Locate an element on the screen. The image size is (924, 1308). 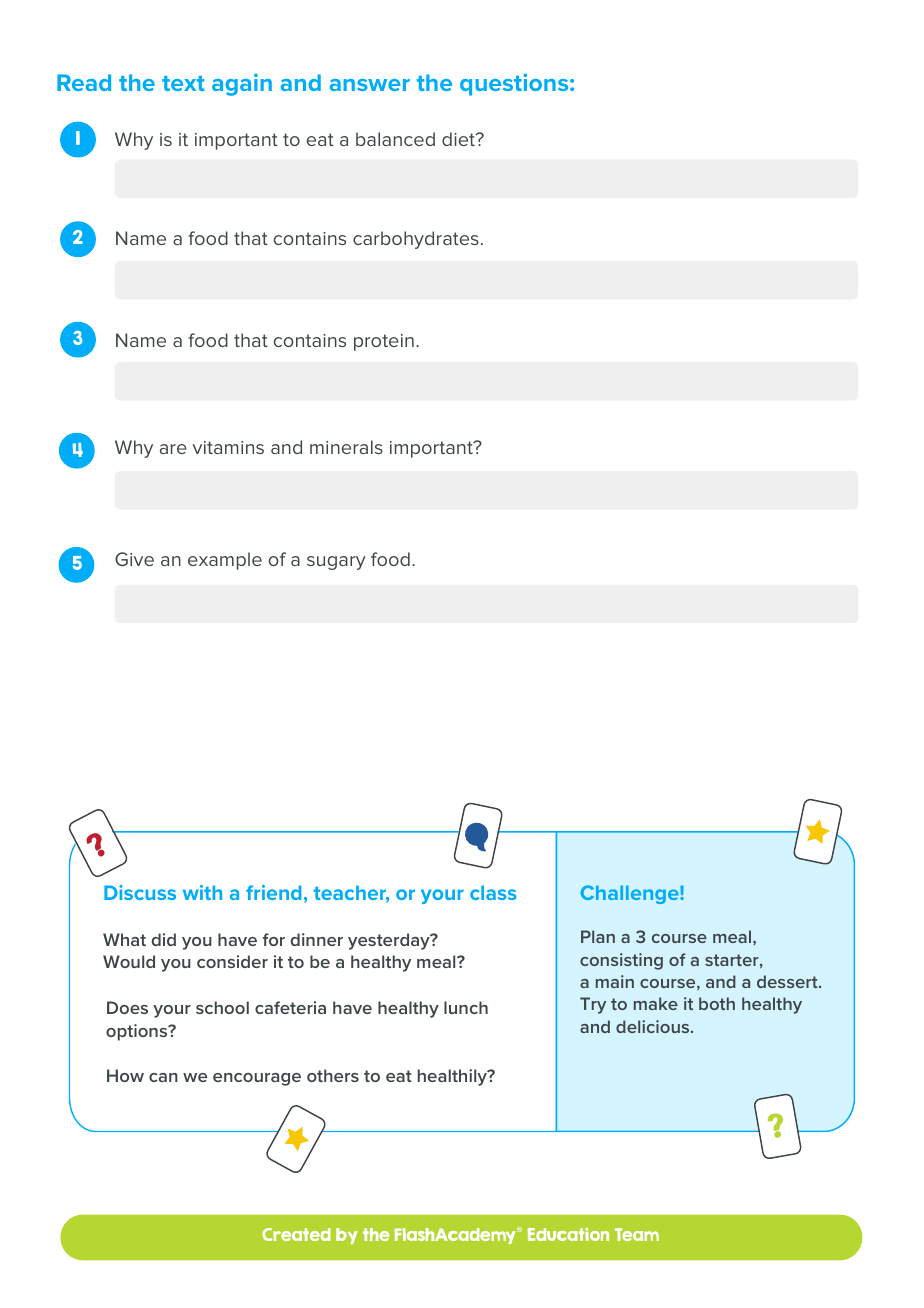
can is located at coordinates (163, 1077).
